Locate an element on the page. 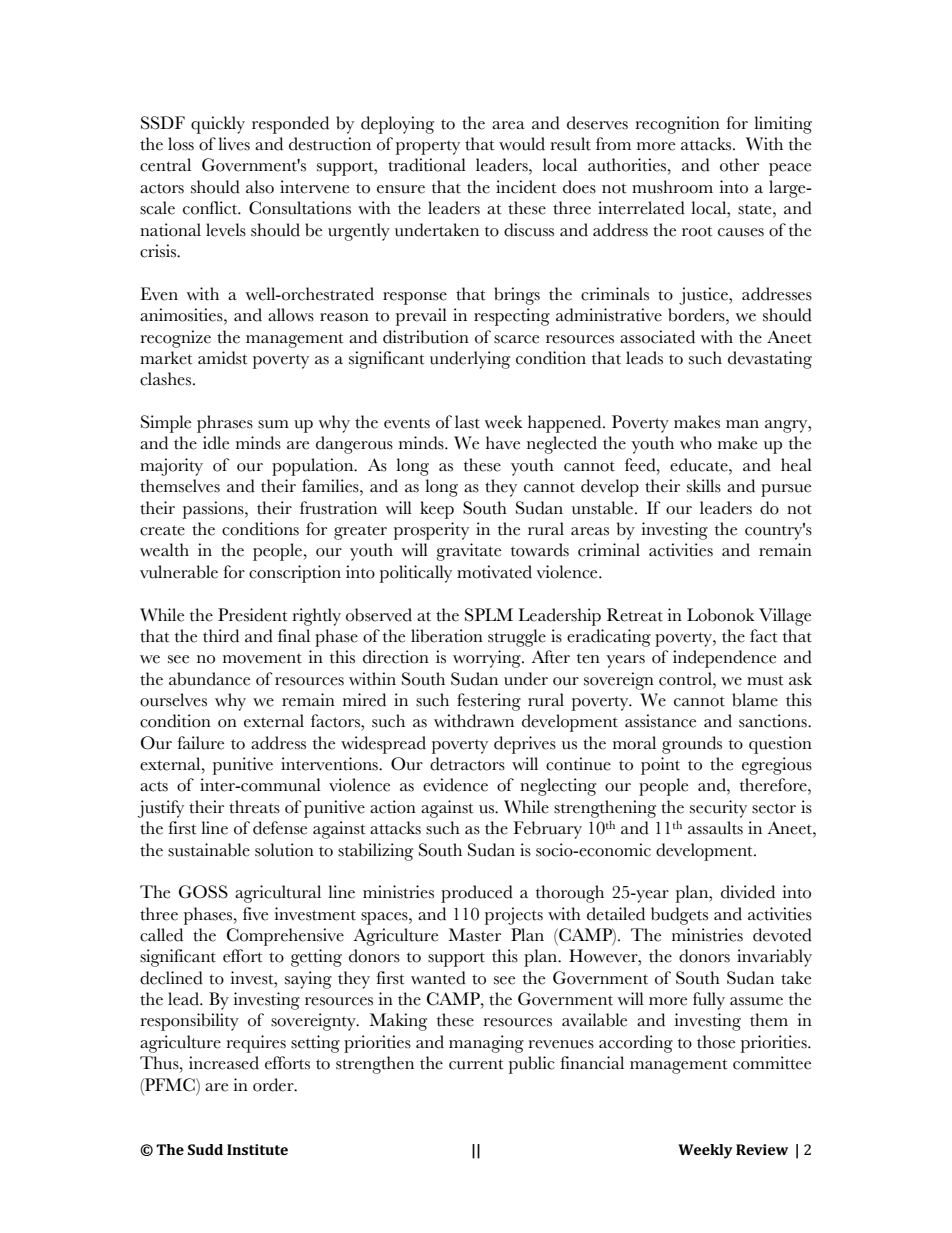 Image resolution: width=952 pixels, height=1233 pixels. Review is located at coordinates (762, 1149).
